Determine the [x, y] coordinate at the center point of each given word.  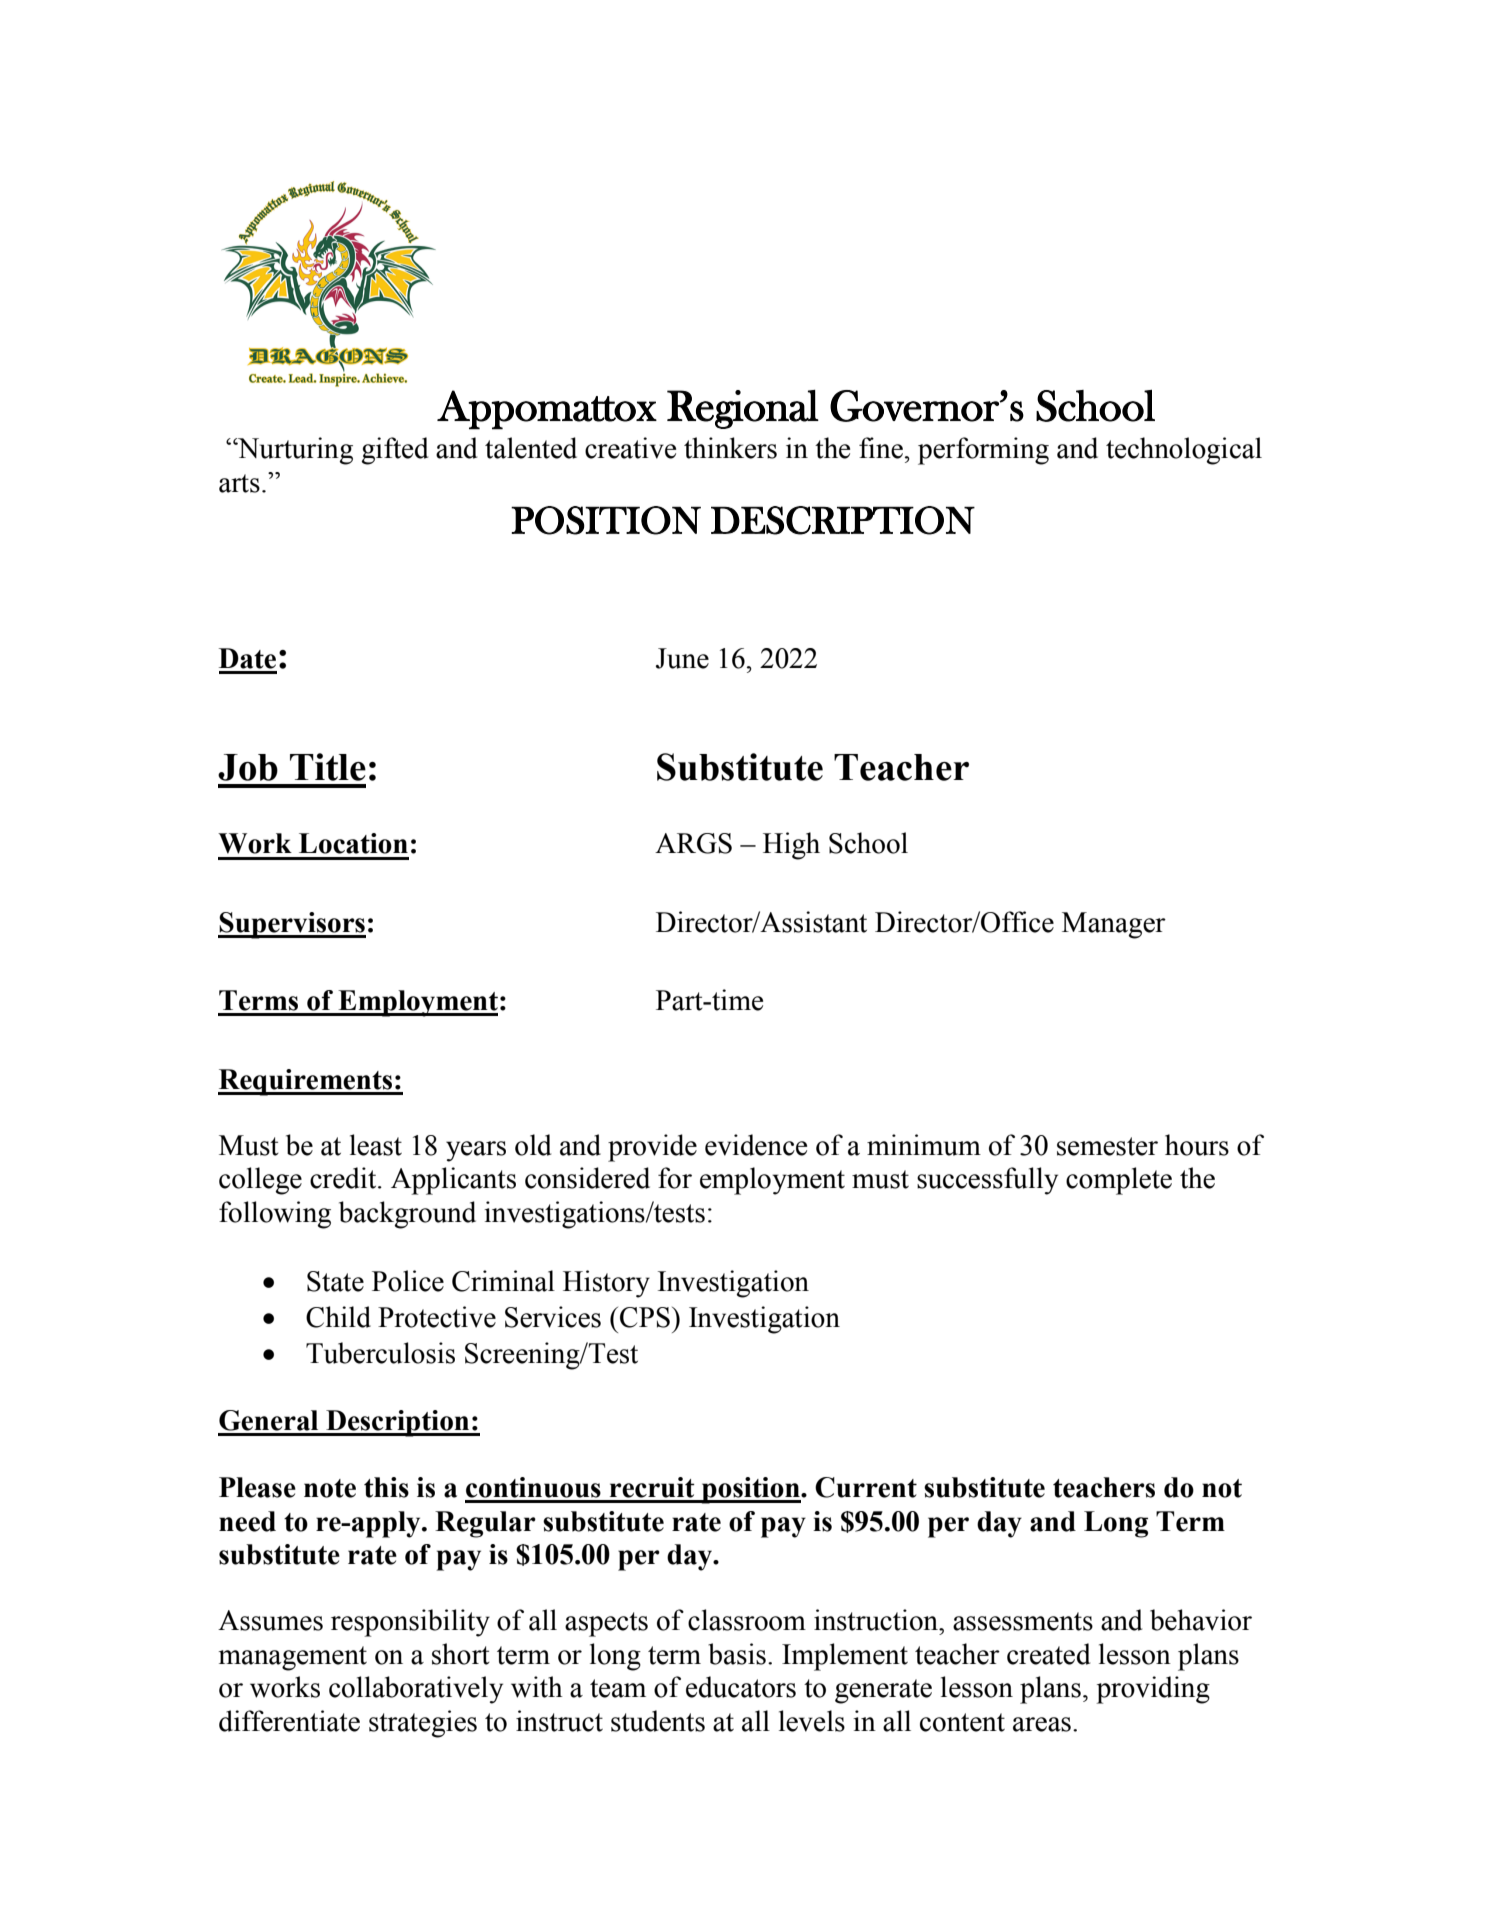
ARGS [693, 843]
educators [741, 1687]
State [335, 1281]
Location [353, 843]
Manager [1114, 925]
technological [1184, 451]
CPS [645, 1317]
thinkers [730, 448]
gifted [394, 451]
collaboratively [416, 1690]
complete [1119, 1181]
